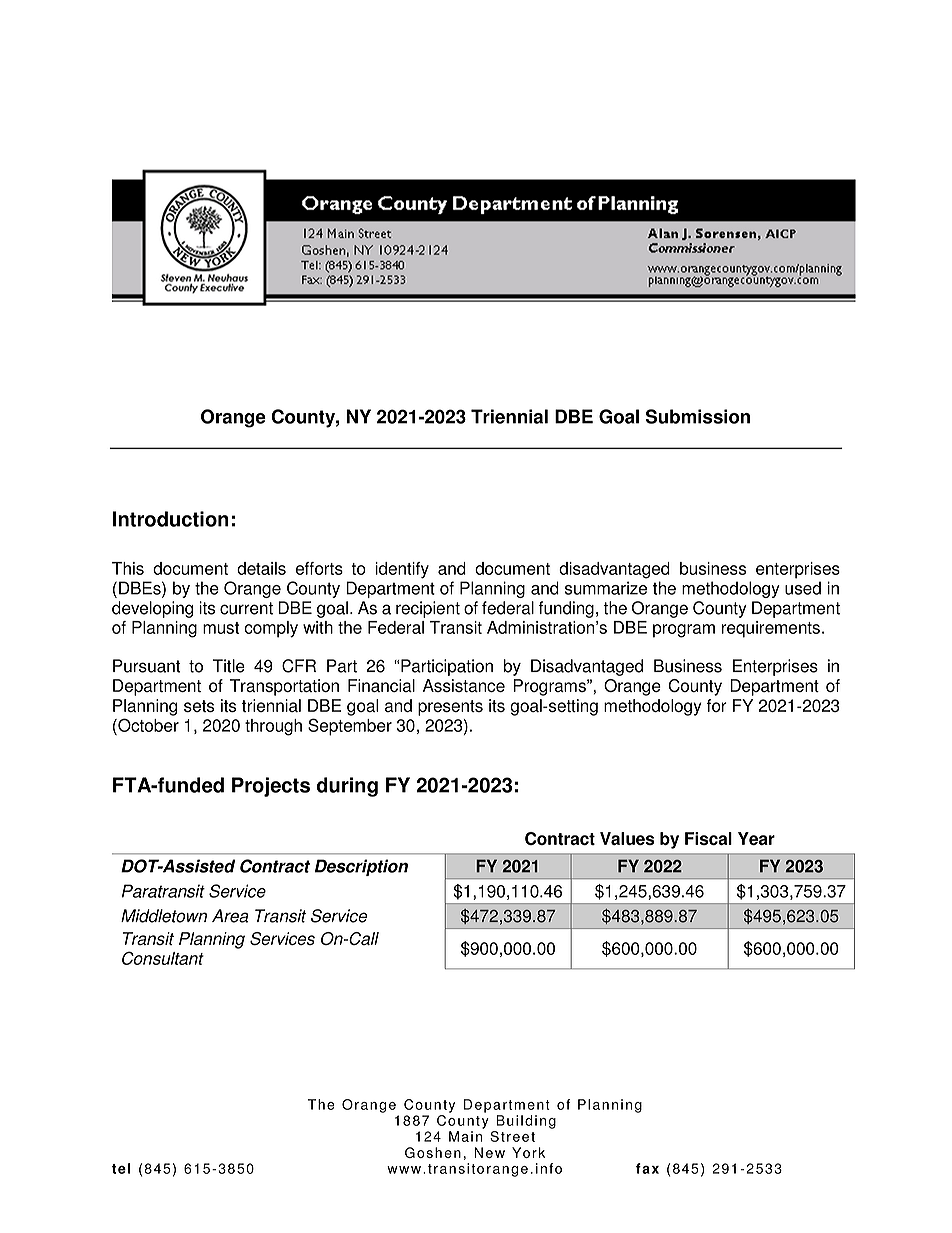 The width and height of the screenshot is (952, 1233). I want to click on Area, so click(230, 916).
